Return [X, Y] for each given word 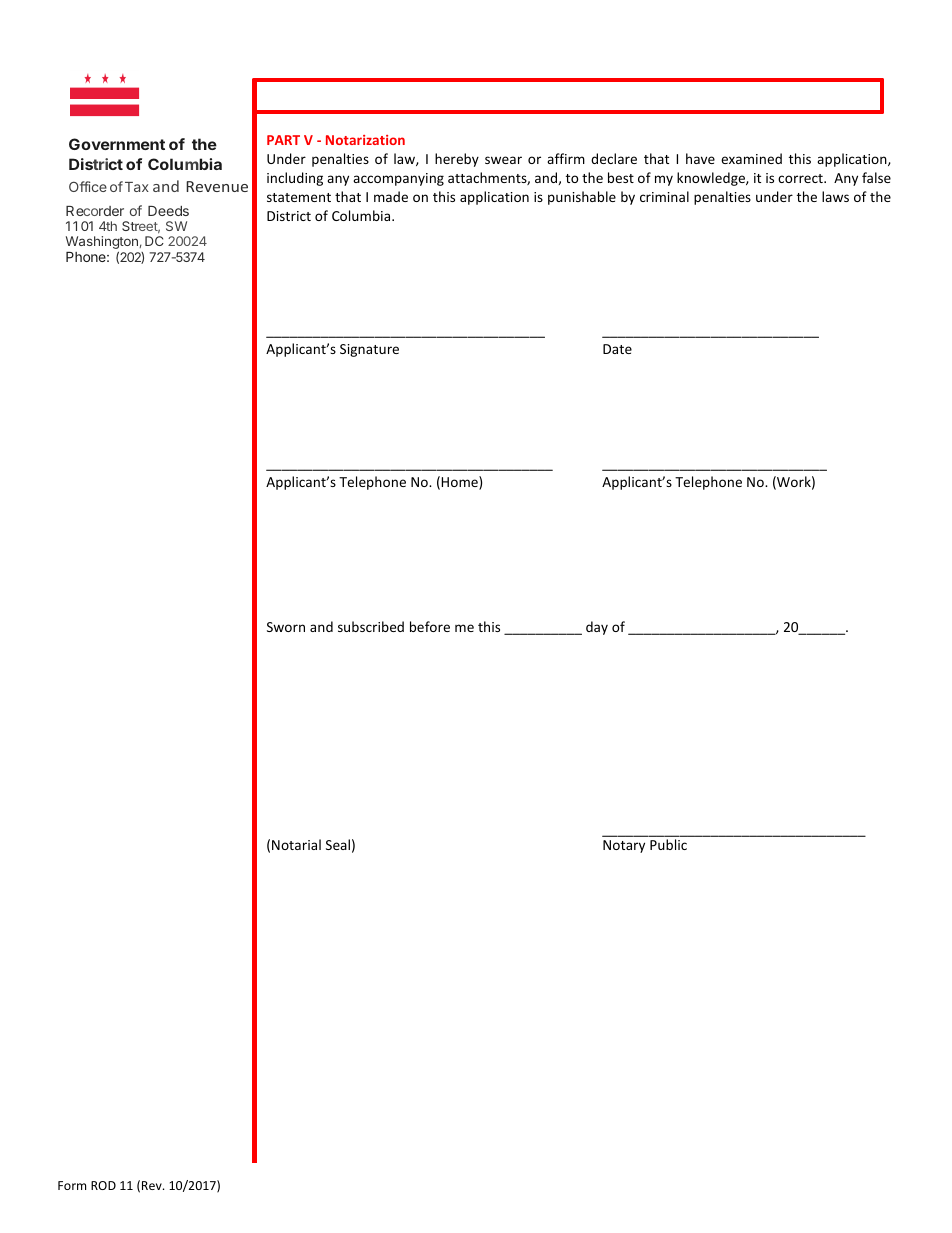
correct [801, 178]
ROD [103, 1185]
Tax [137, 187]
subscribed [371, 626]
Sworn [286, 627]
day [597, 628]
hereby [457, 160]
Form [72, 1185]
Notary [624, 846]
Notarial [296, 844]
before [430, 626]
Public [668, 844]
